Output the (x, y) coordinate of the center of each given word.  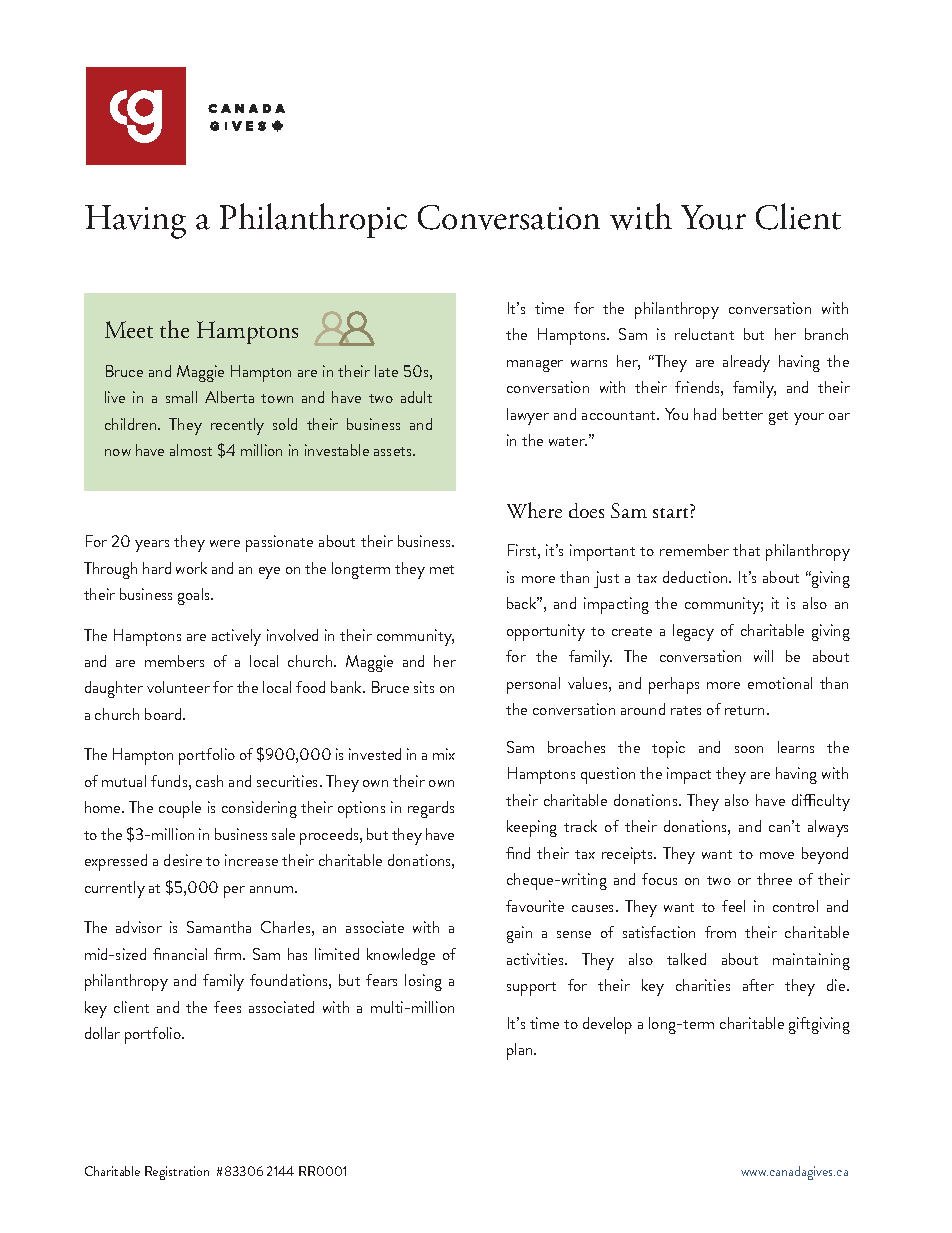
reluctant (704, 334)
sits (424, 687)
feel (733, 906)
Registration (177, 1173)
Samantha (219, 927)
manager (535, 366)
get (778, 418)
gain (519, 934)
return (744, 710)
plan (521, 1051)
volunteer (178, 687)
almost (191, 450)
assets (394, 451)
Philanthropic (313, 220)
